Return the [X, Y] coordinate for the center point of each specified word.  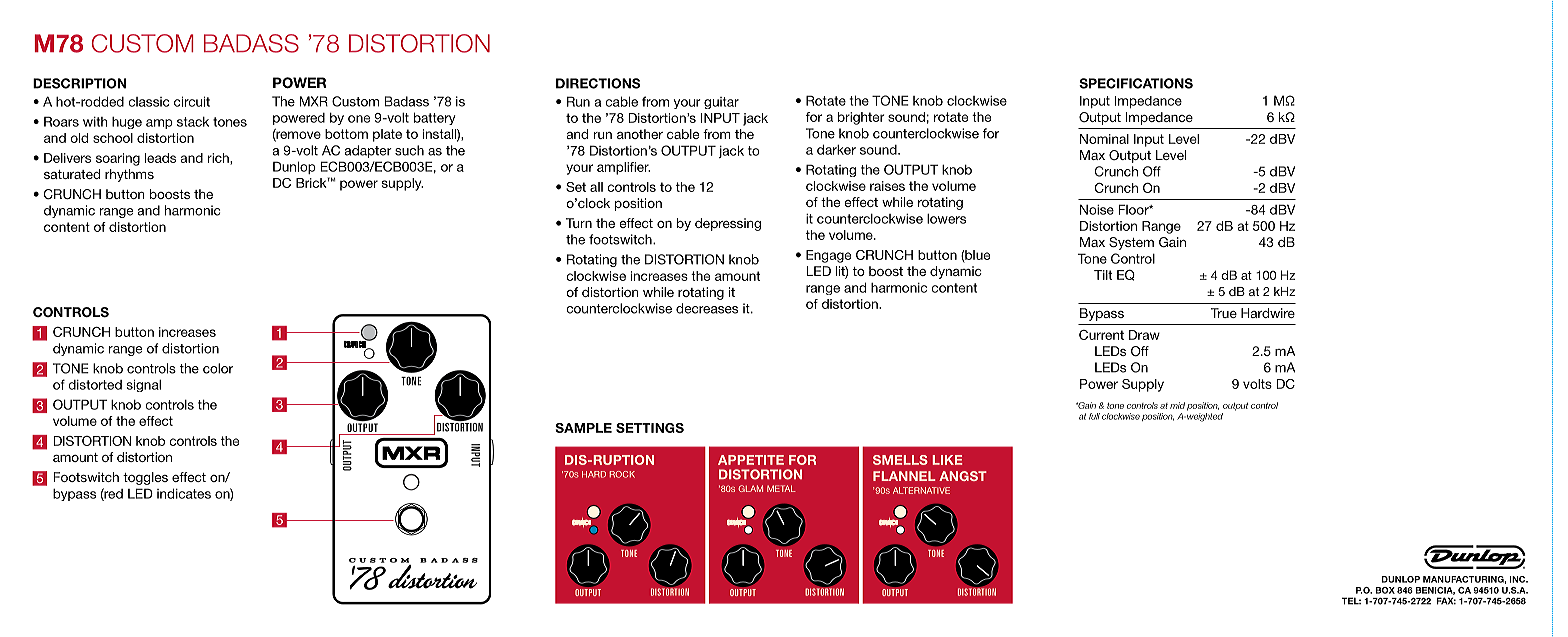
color [218, 368]
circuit [192, 101]
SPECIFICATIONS [1136, 83]
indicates [184, 493]
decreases [707, 308]
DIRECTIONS [598, 83]
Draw [1144, 335]
